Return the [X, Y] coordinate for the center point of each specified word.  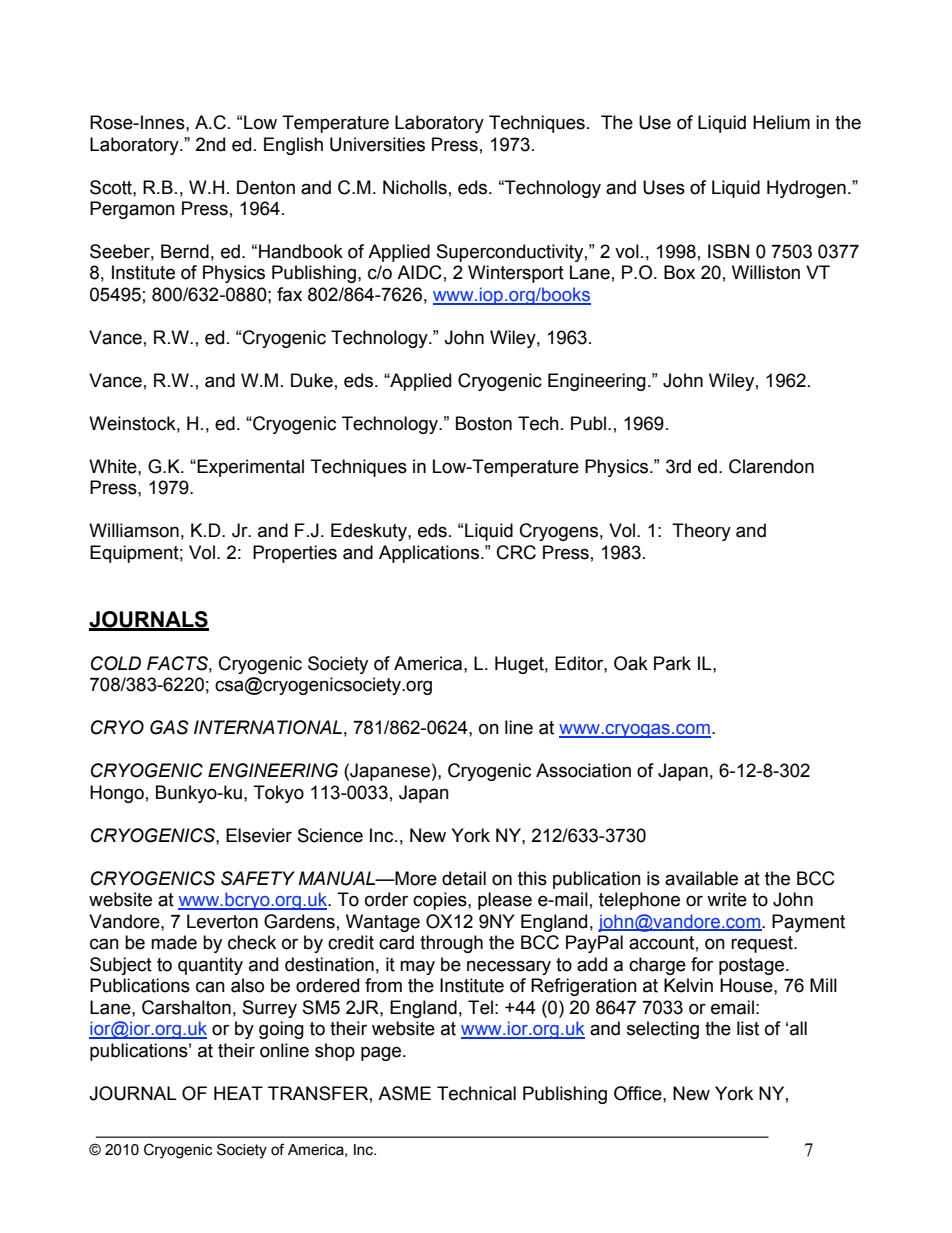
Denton [266, 187]
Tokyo [278, 794]
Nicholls [415, 187]
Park [672, 663]
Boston [484, 423]
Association [583, 770]
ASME [404, 1093]
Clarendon [771, 466]
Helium [781, 122]
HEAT [238, 1093]
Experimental [249, 468]
